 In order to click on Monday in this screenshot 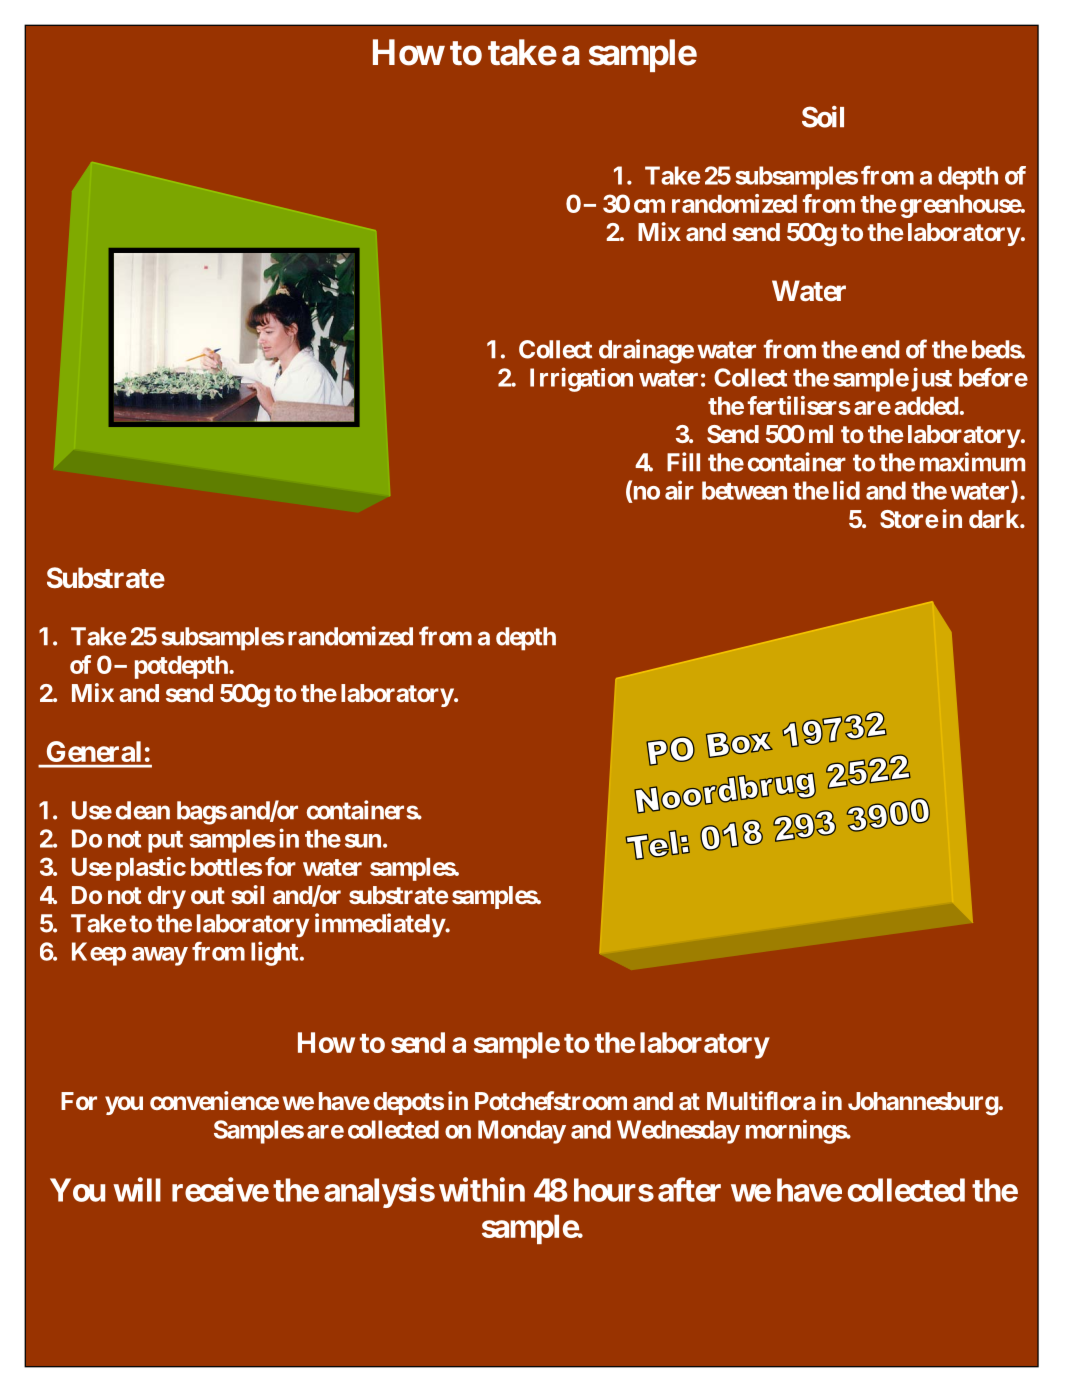, I will do `click(522, 1132)`.
